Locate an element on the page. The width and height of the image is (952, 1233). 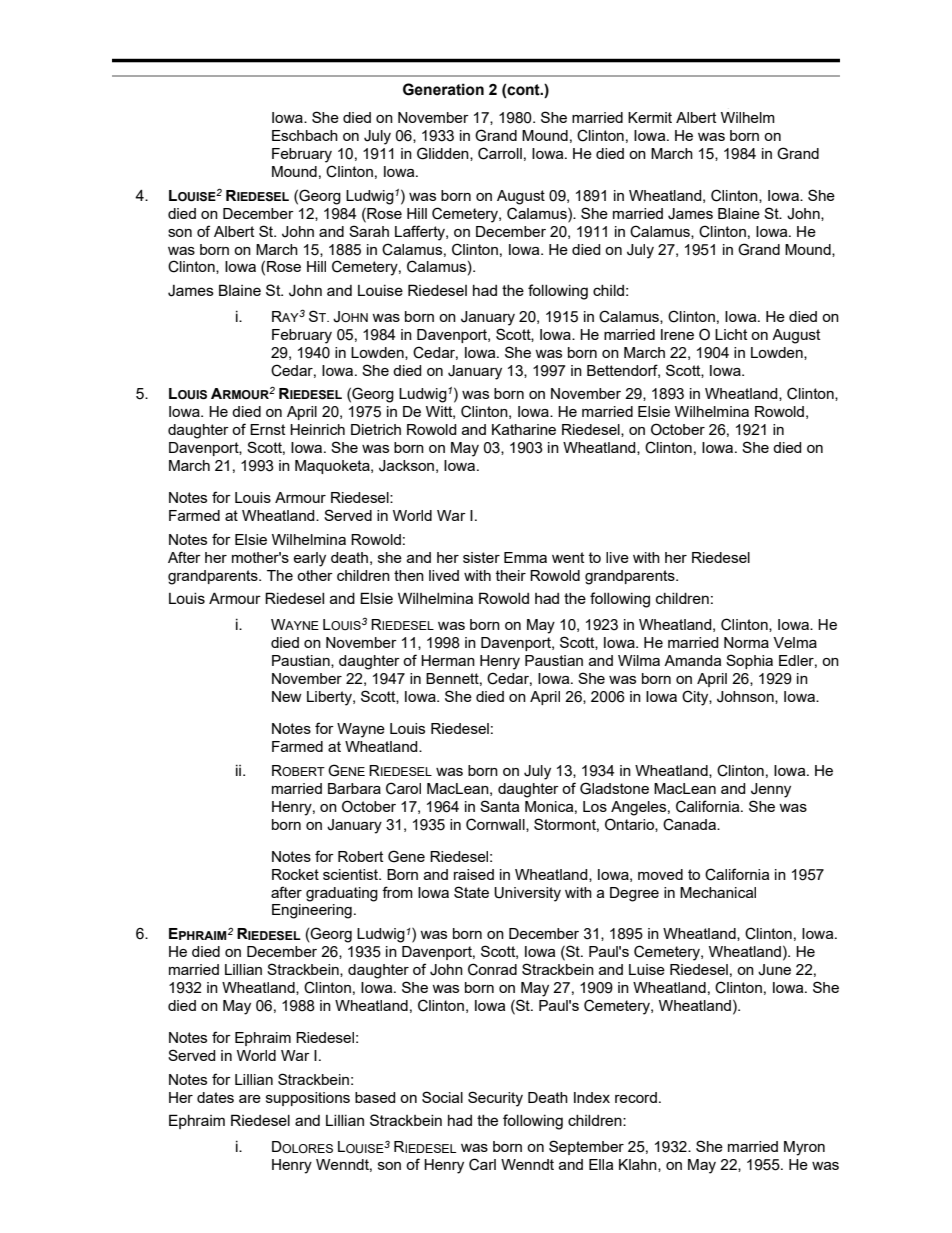
Norma is located at coordinates (746, 642).
